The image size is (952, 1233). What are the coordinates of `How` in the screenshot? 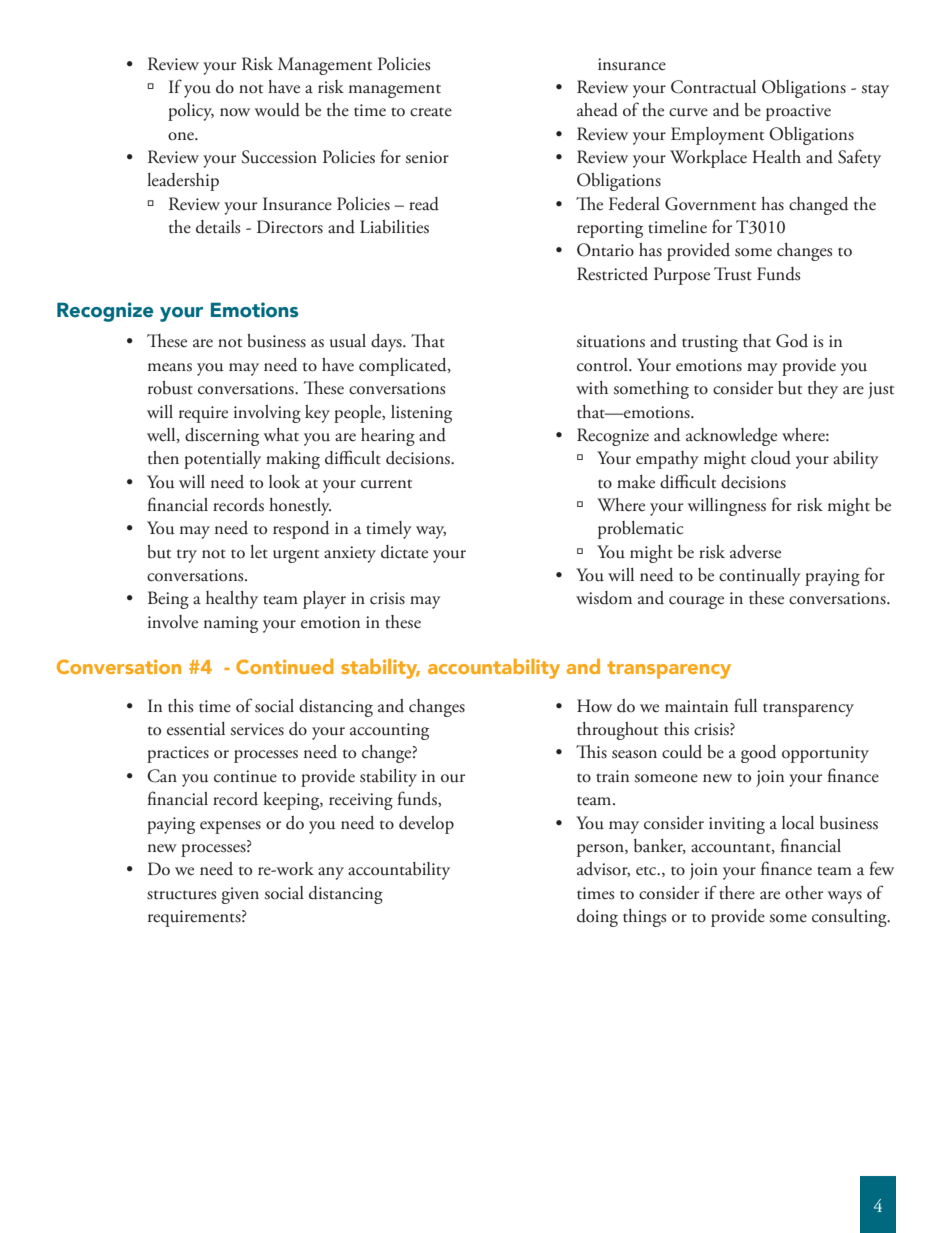 It's located at (594, 706).
